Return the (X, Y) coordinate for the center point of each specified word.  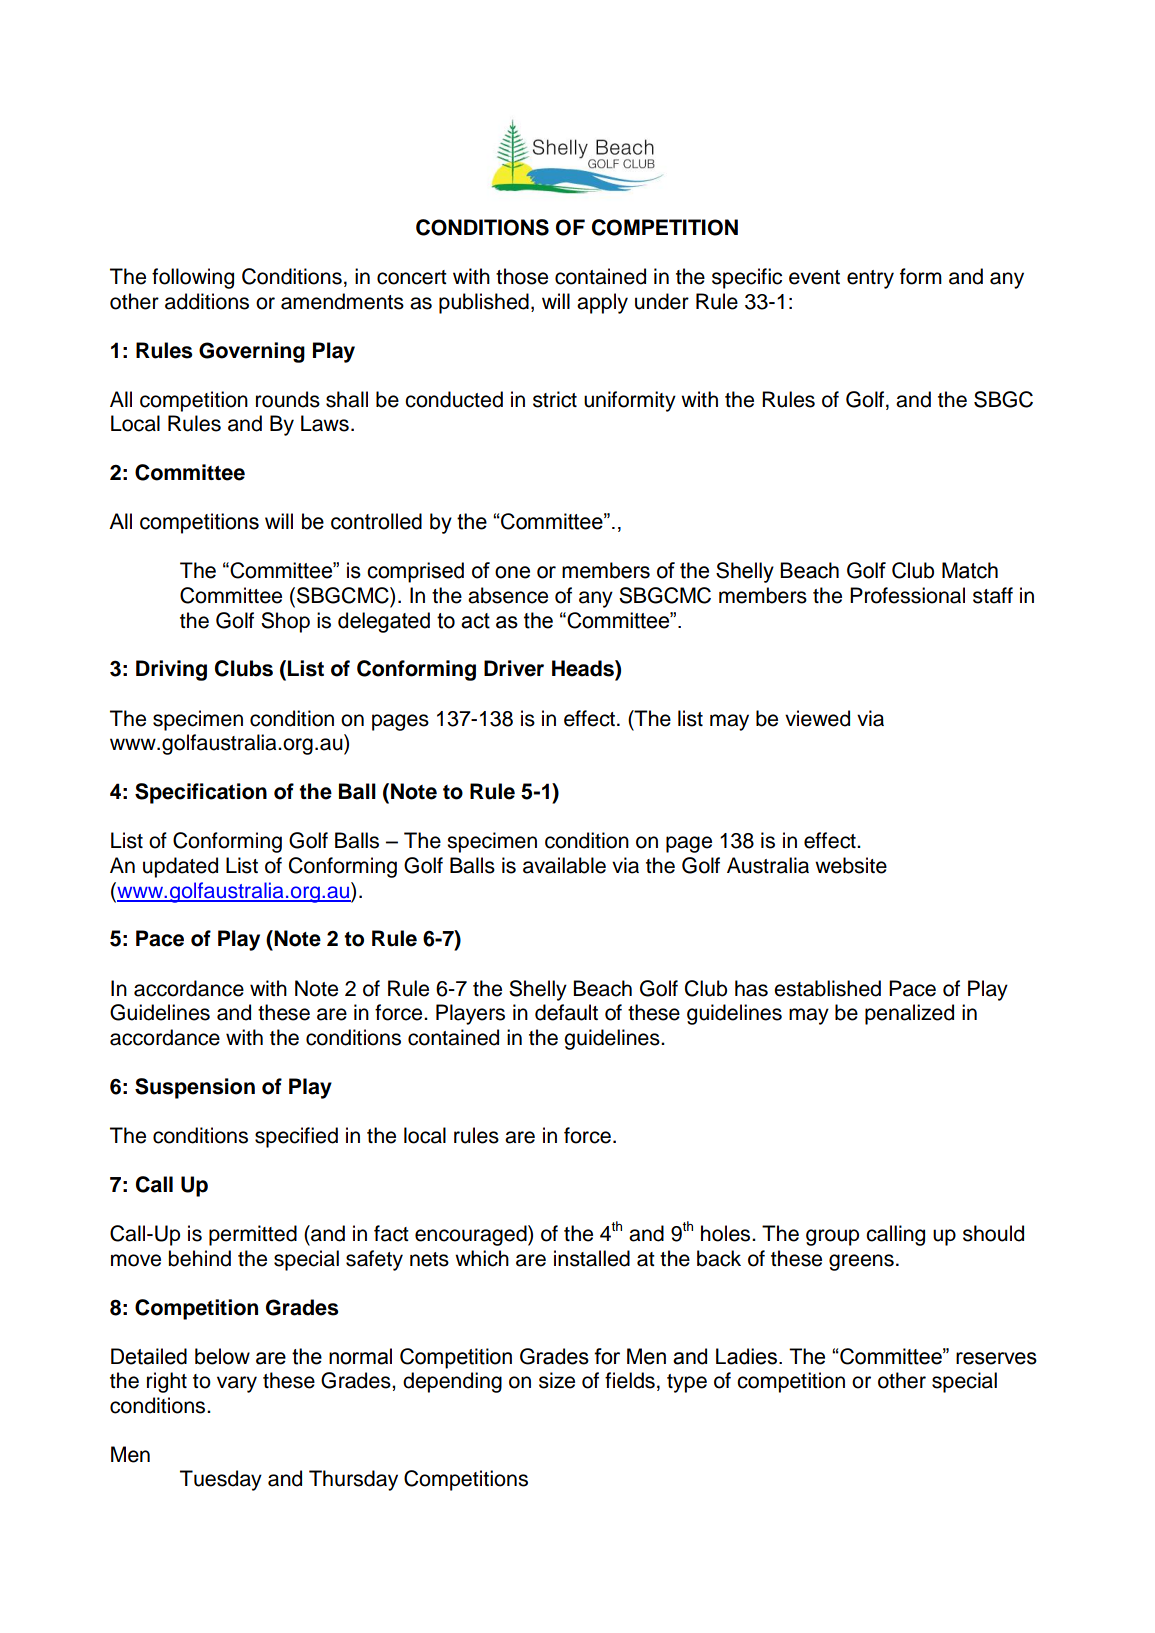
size (557, 1380)
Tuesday (221, 1480)
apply (602, 303)
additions (207, 301)
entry (870, 279)
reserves (996, 1358)
